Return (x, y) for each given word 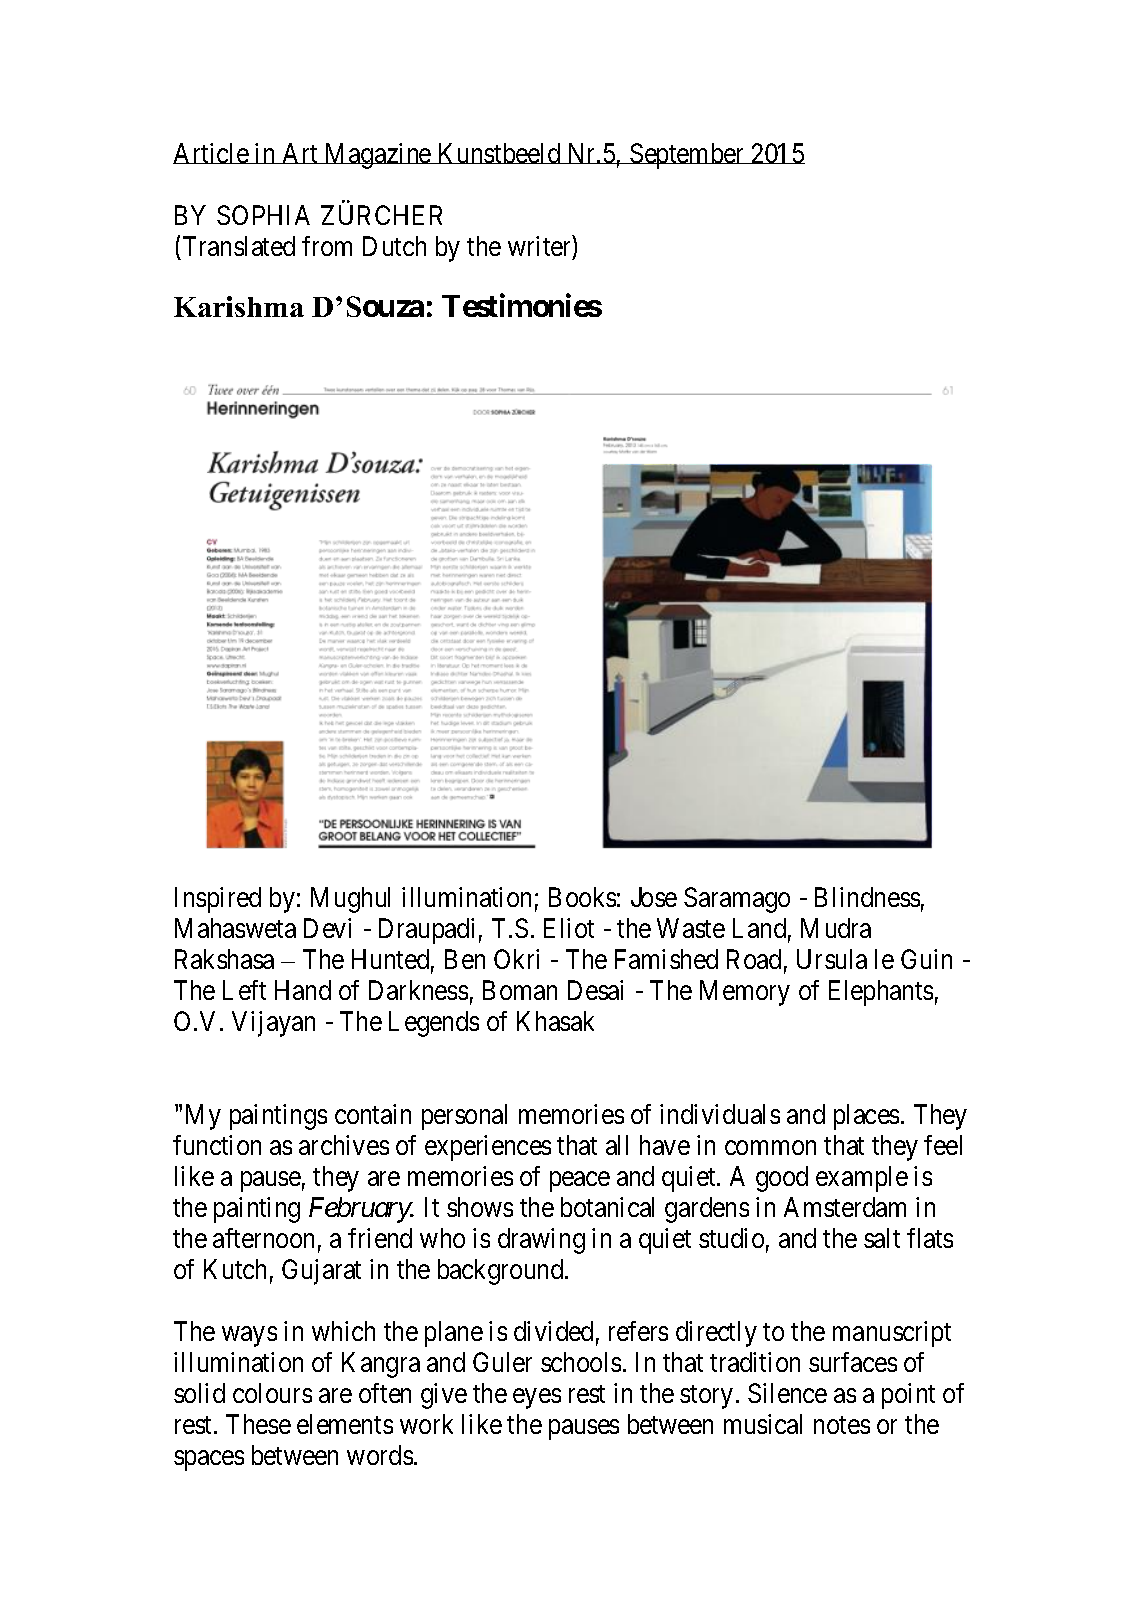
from (327, 246)
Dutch (394, 246)
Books (582, 897)
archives (344, 1145)
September (687, 156)
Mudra (836, 928)
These (258, 1424)
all (617, 1145)
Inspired (218, 900)
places (866, 1117)
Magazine (378, 156)
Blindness (867, 897)
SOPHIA (263, 215)
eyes (537, 1398)
